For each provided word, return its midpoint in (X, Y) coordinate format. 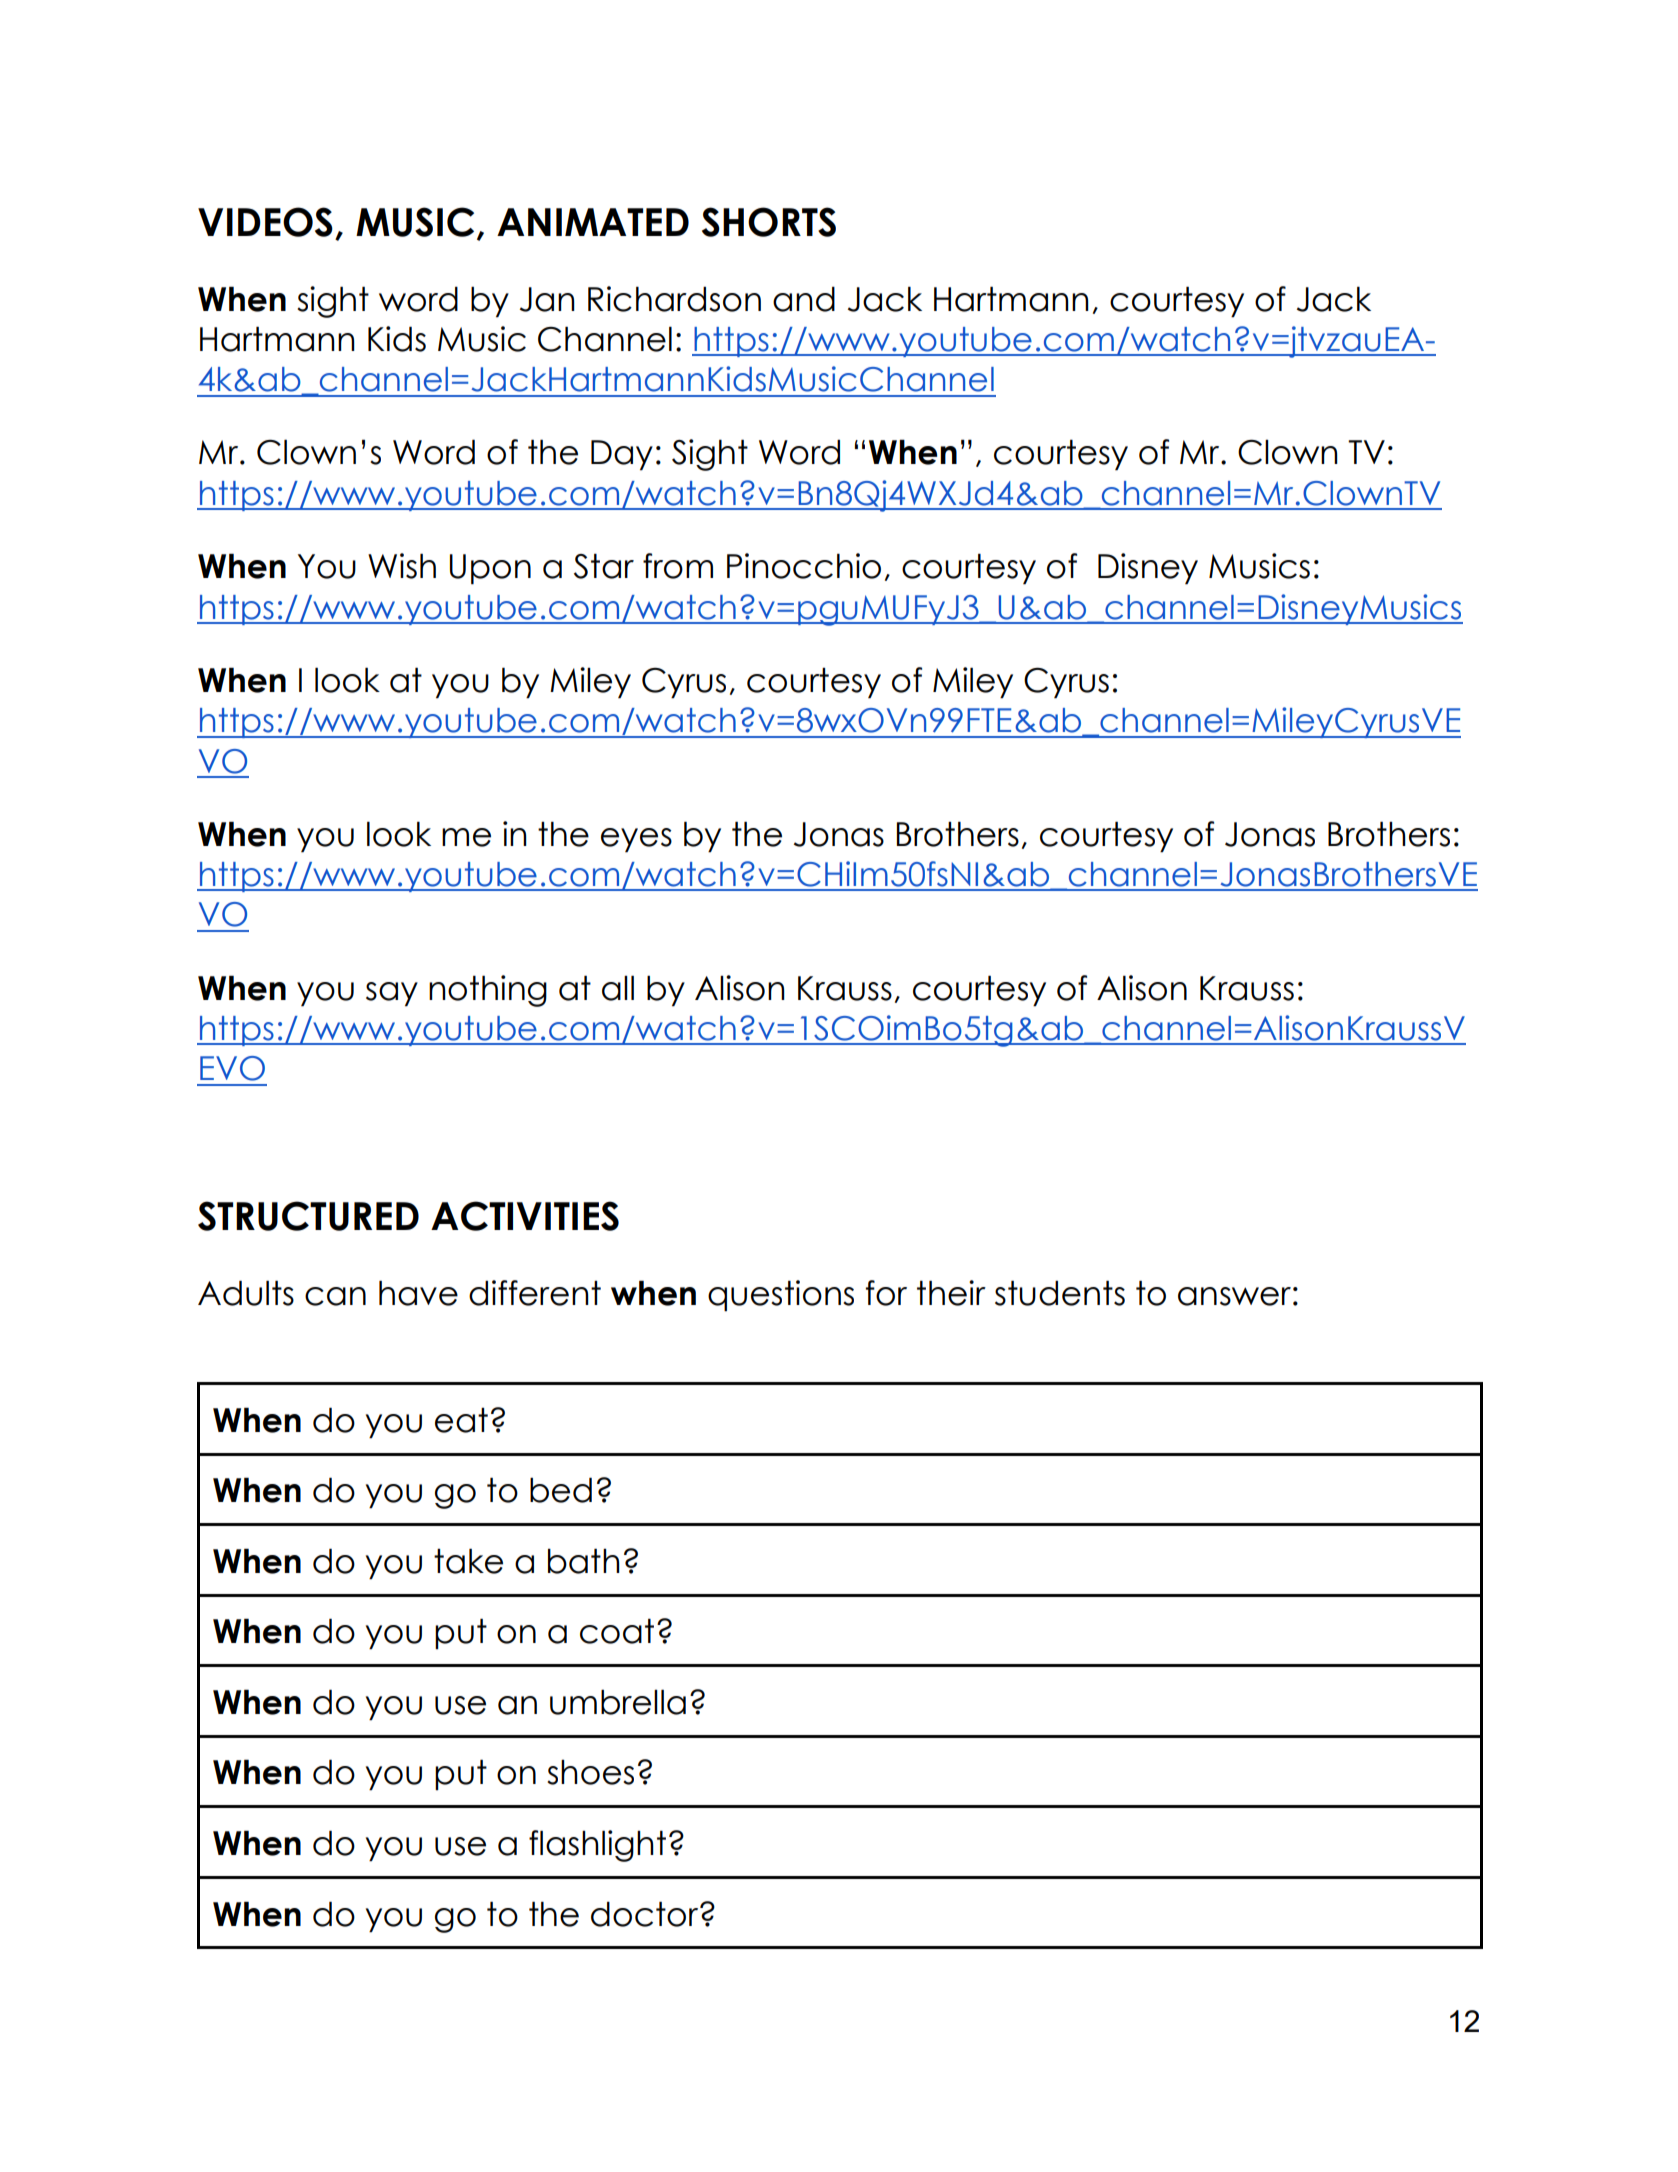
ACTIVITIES (525, 1216)
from (678, 566)
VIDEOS (265, 222)
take (468, 1561)
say (392, 994)
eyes (636, 840)
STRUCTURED (308, 1216)
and (804, 299)
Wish (402, 566)
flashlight (597, 1846)
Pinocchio (804, 566)
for (886, 1293)
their (951, 1293)
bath (584, 1561)
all (618, 988)
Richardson (674, 299)
